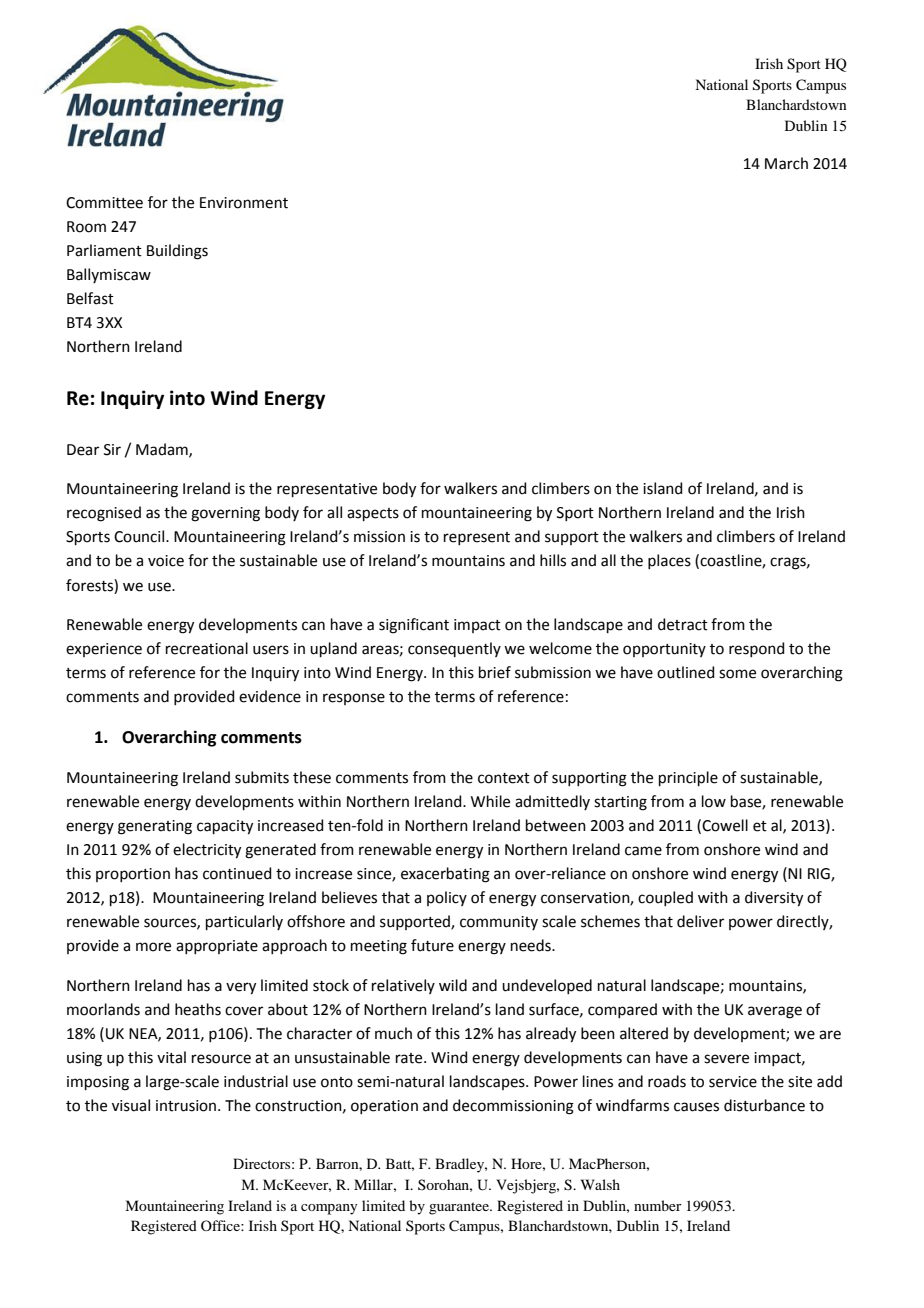 Image resolution: width=924 pixels, height=1308 pixels. I want to click on aspects, so click(373, 514).
